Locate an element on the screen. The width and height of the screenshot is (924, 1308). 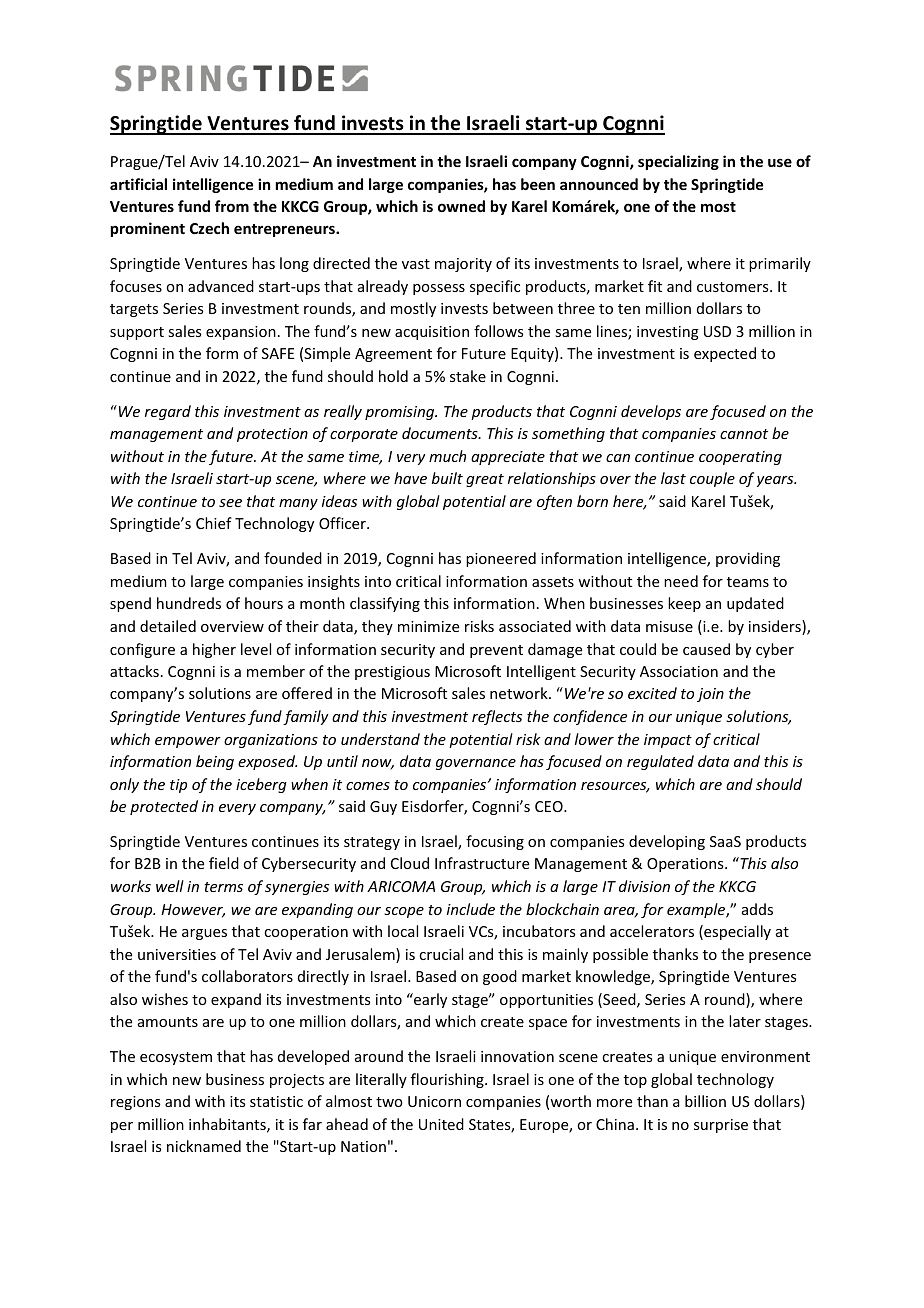
nicknamed is located at coordinates (204, 1146).
